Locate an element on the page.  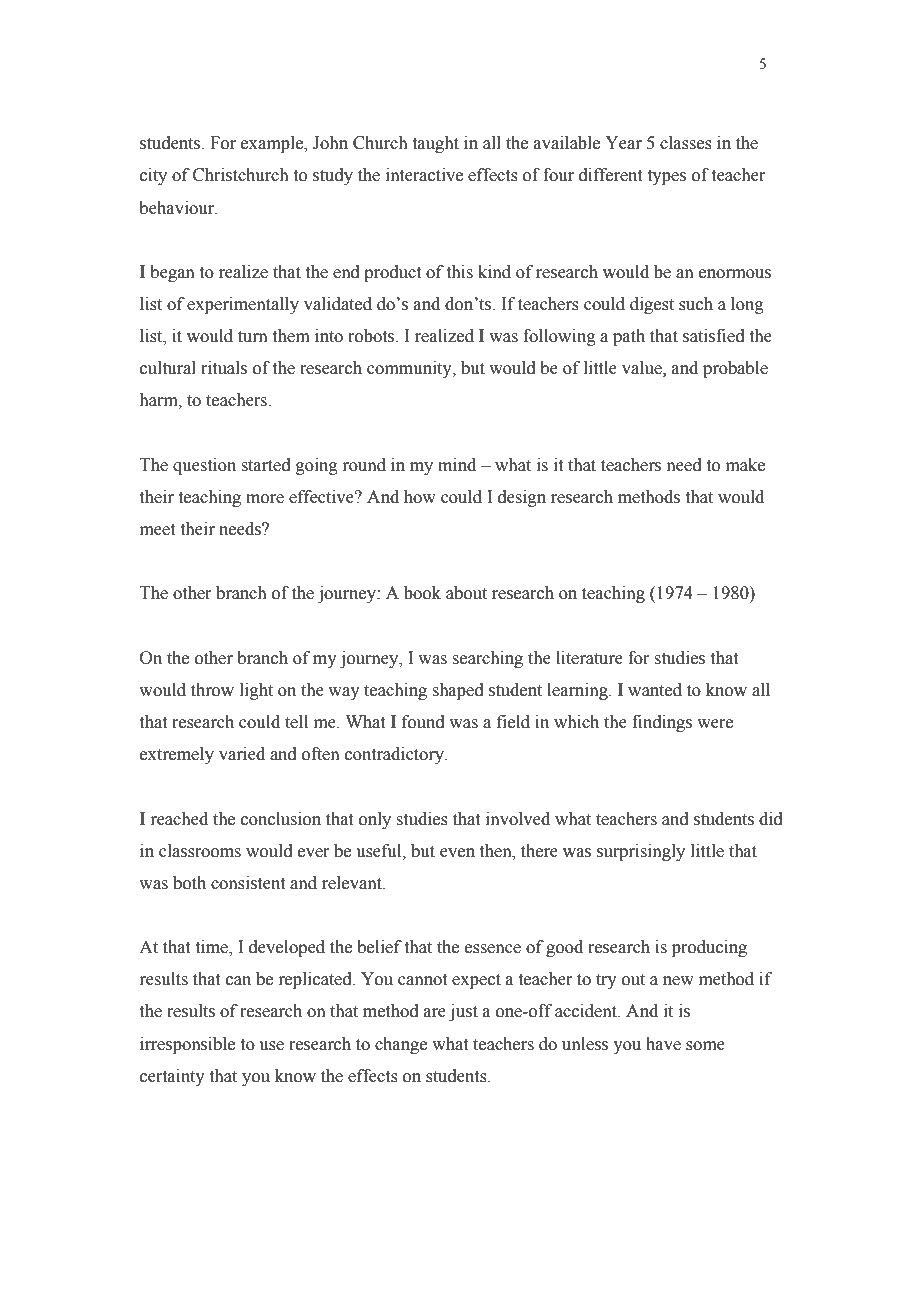
even is located at coordinates (457, 853).
